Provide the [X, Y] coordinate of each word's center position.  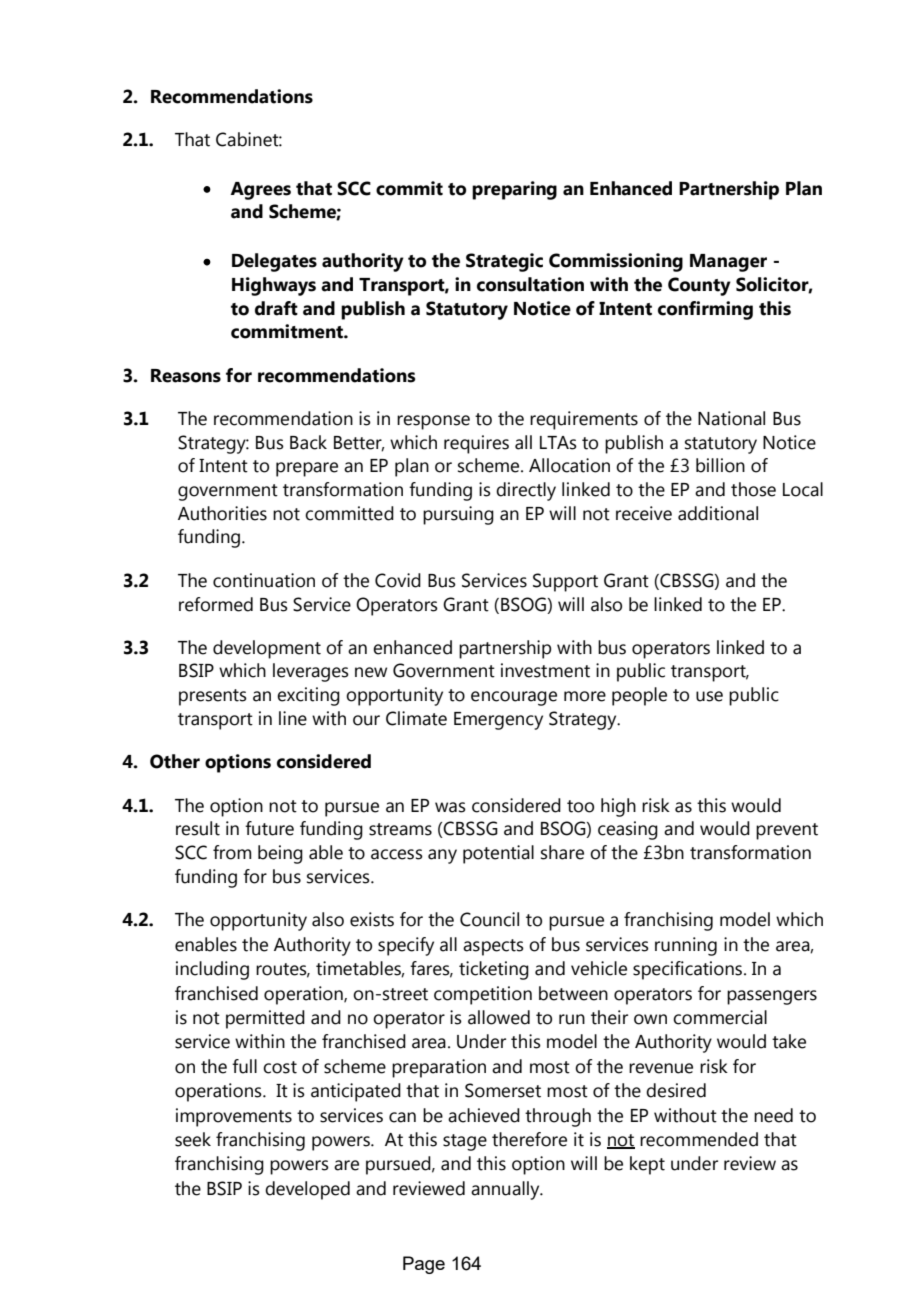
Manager [728, 263]
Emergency [498, 721]
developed [307, 1190]
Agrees [260, 191]
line [293, 718]
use [709, 696]
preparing [514, 190]
